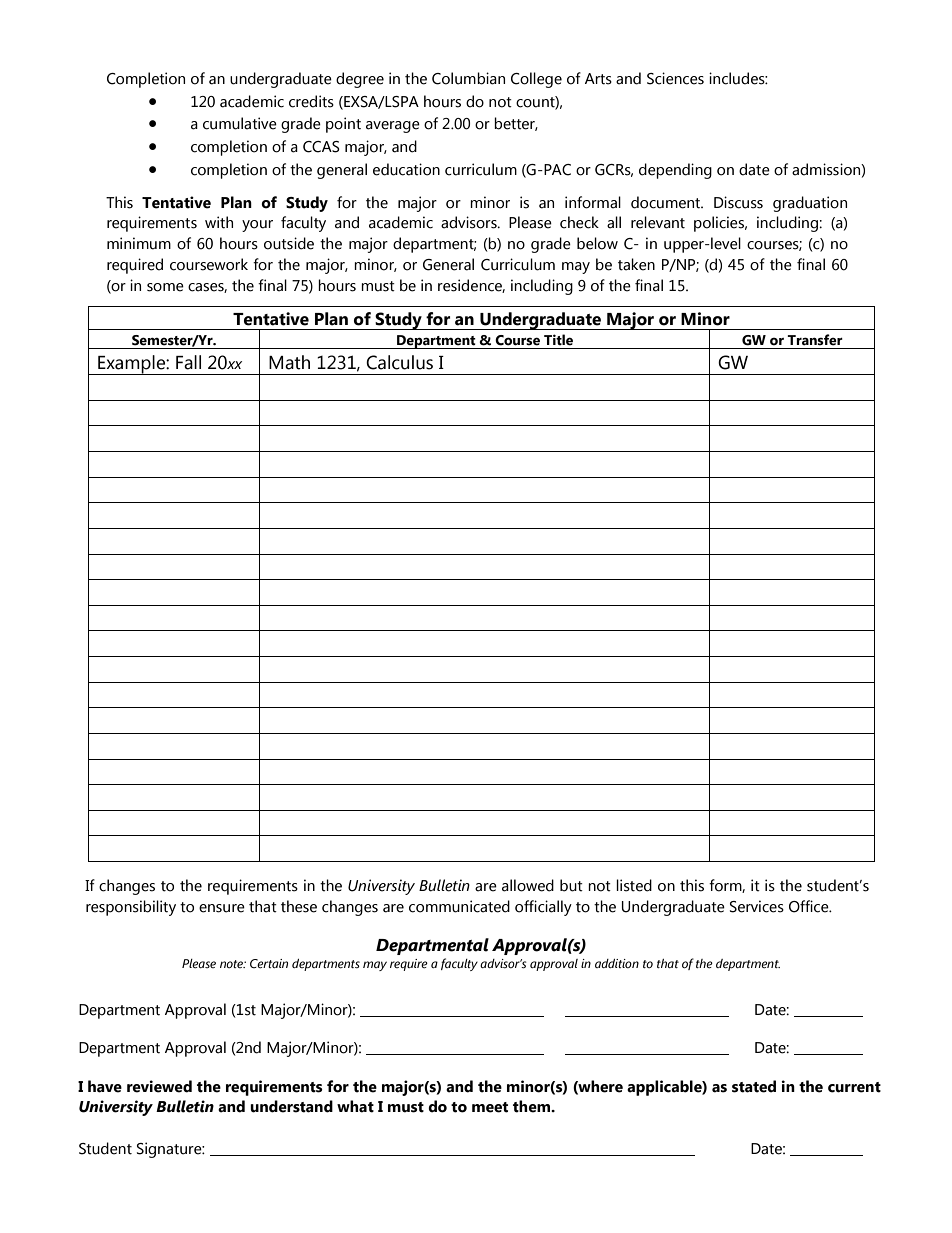  Describe the element at coordinates (468, 78) in the screenshot. I see `Columbian` at that location.
